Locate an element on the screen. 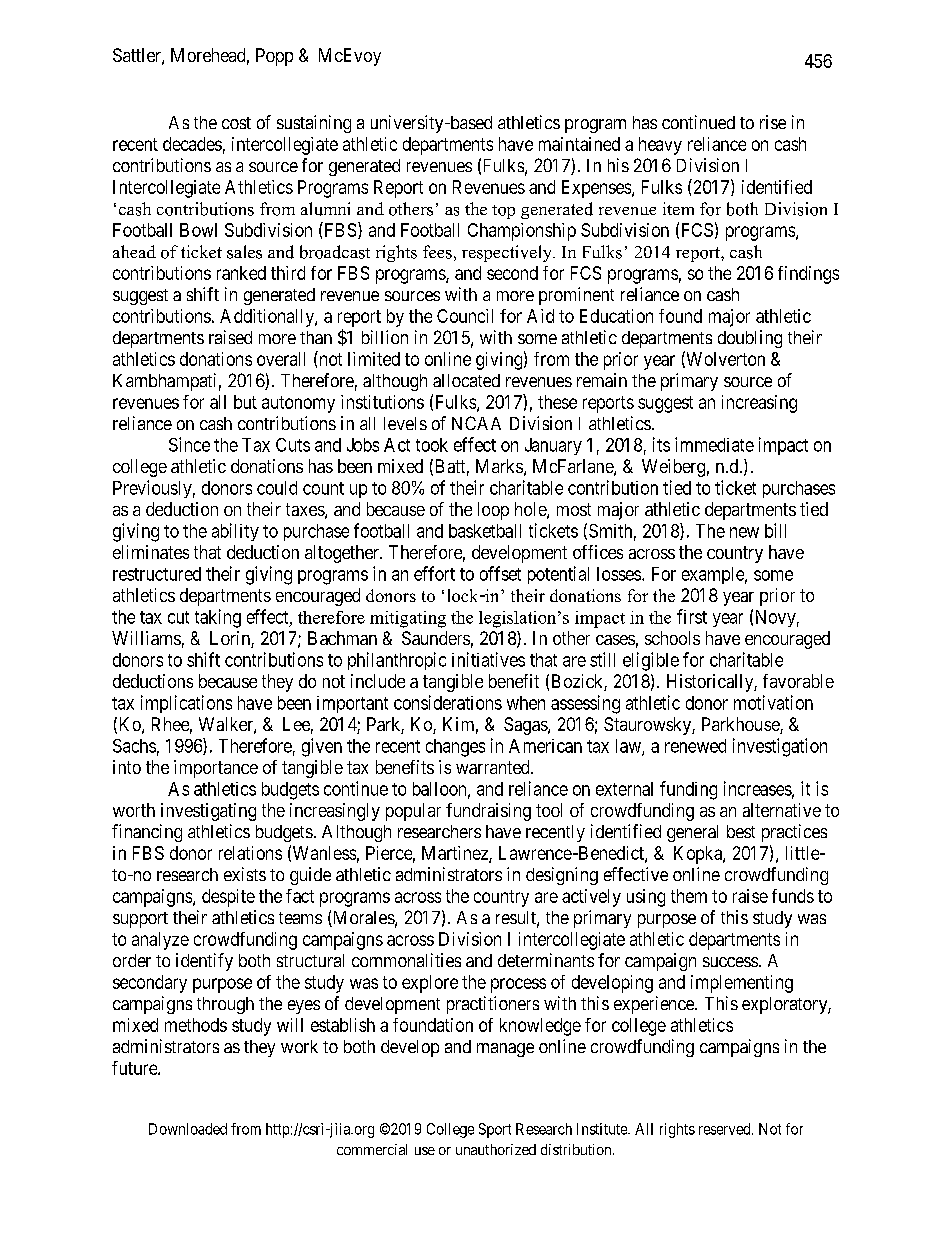 The height and width of the screenshot is (1233, 952). Institute is located at coordinates (603, 1129).
